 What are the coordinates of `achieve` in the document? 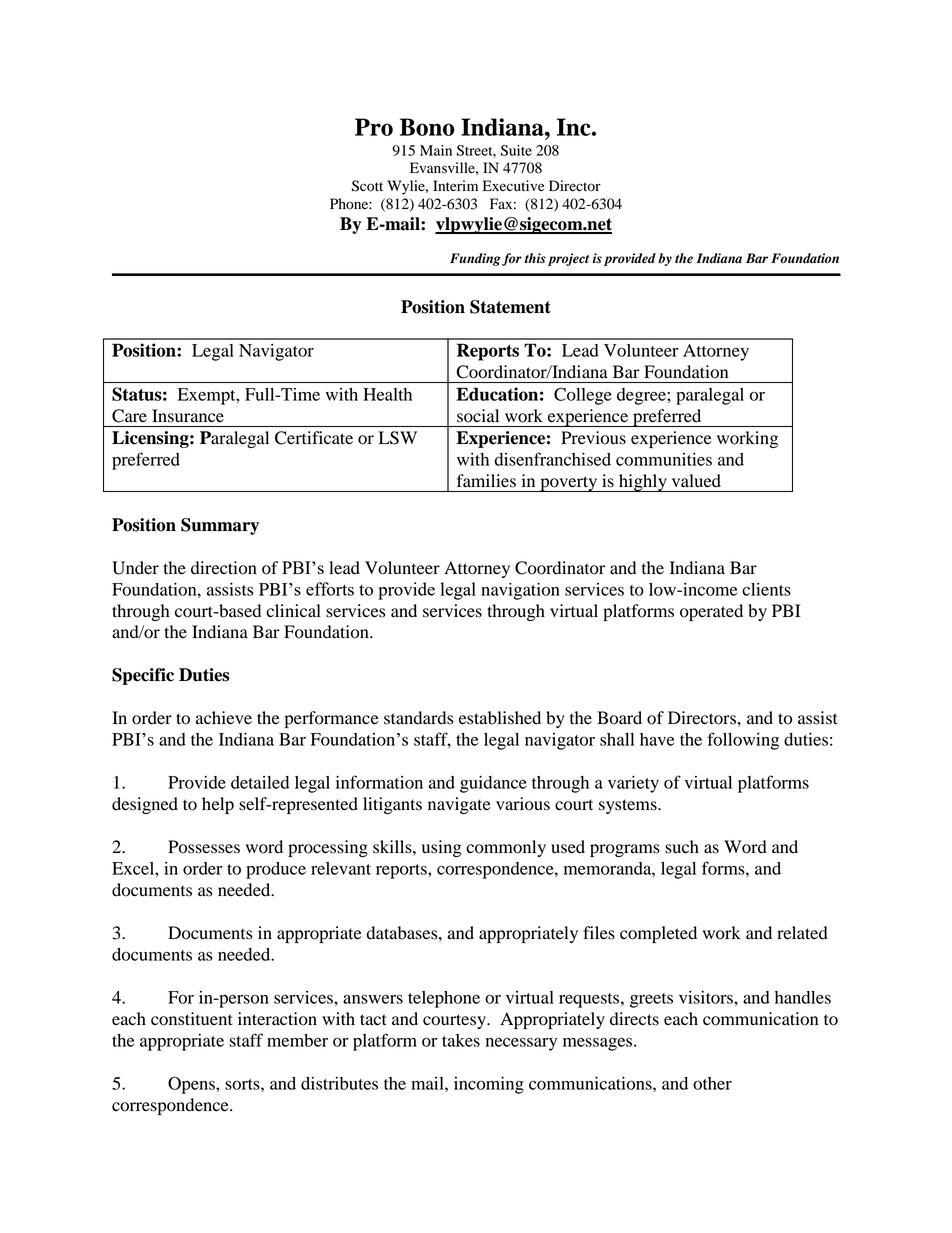 It's located at (224, 718).
